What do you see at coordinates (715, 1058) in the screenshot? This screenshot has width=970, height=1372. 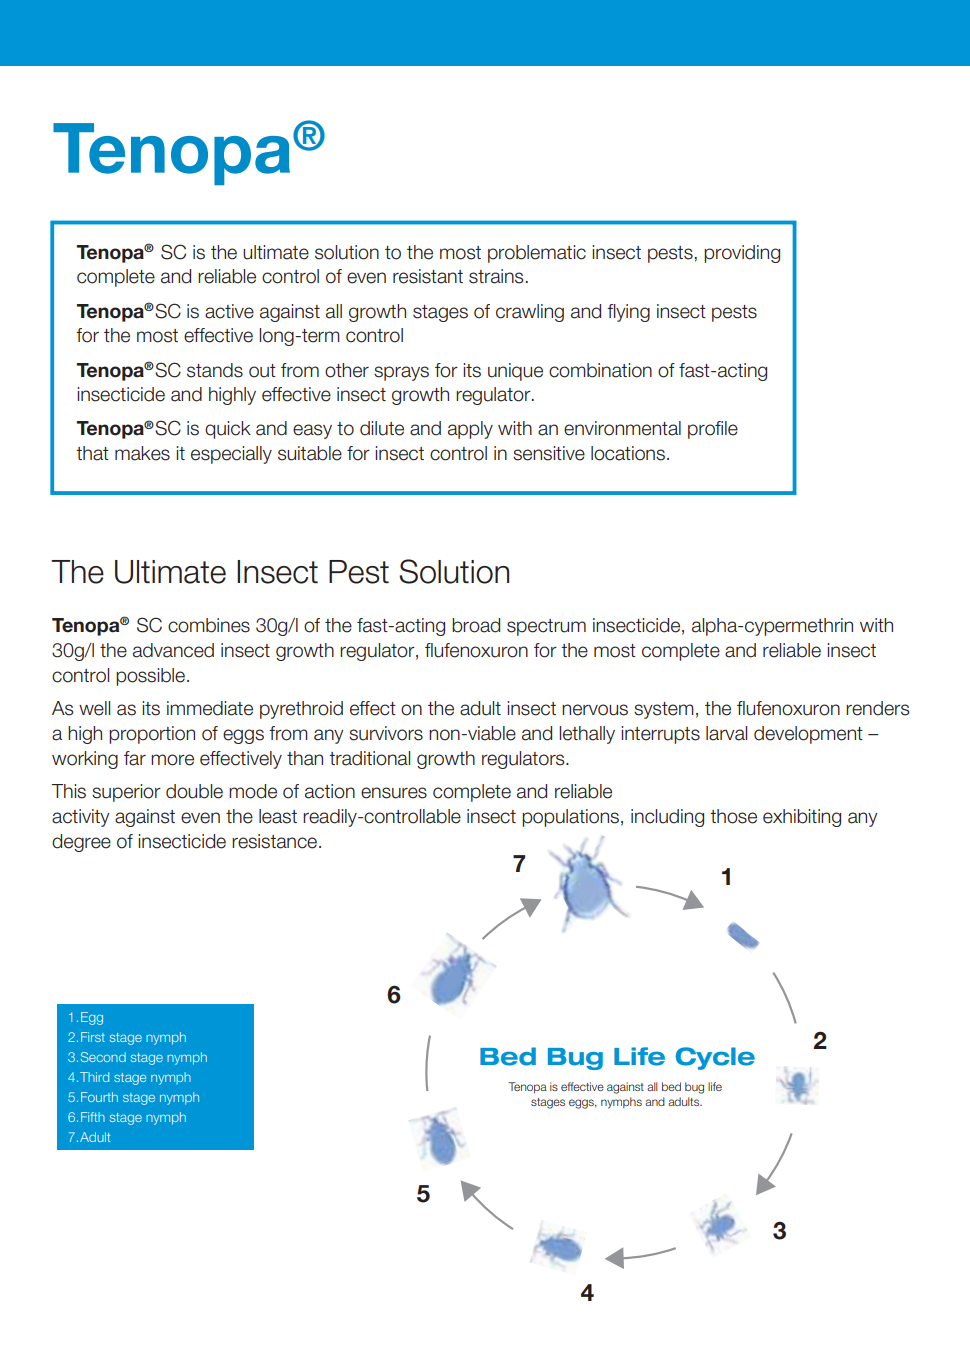 I see `Cycle` at bounding box center [715, 1058].
